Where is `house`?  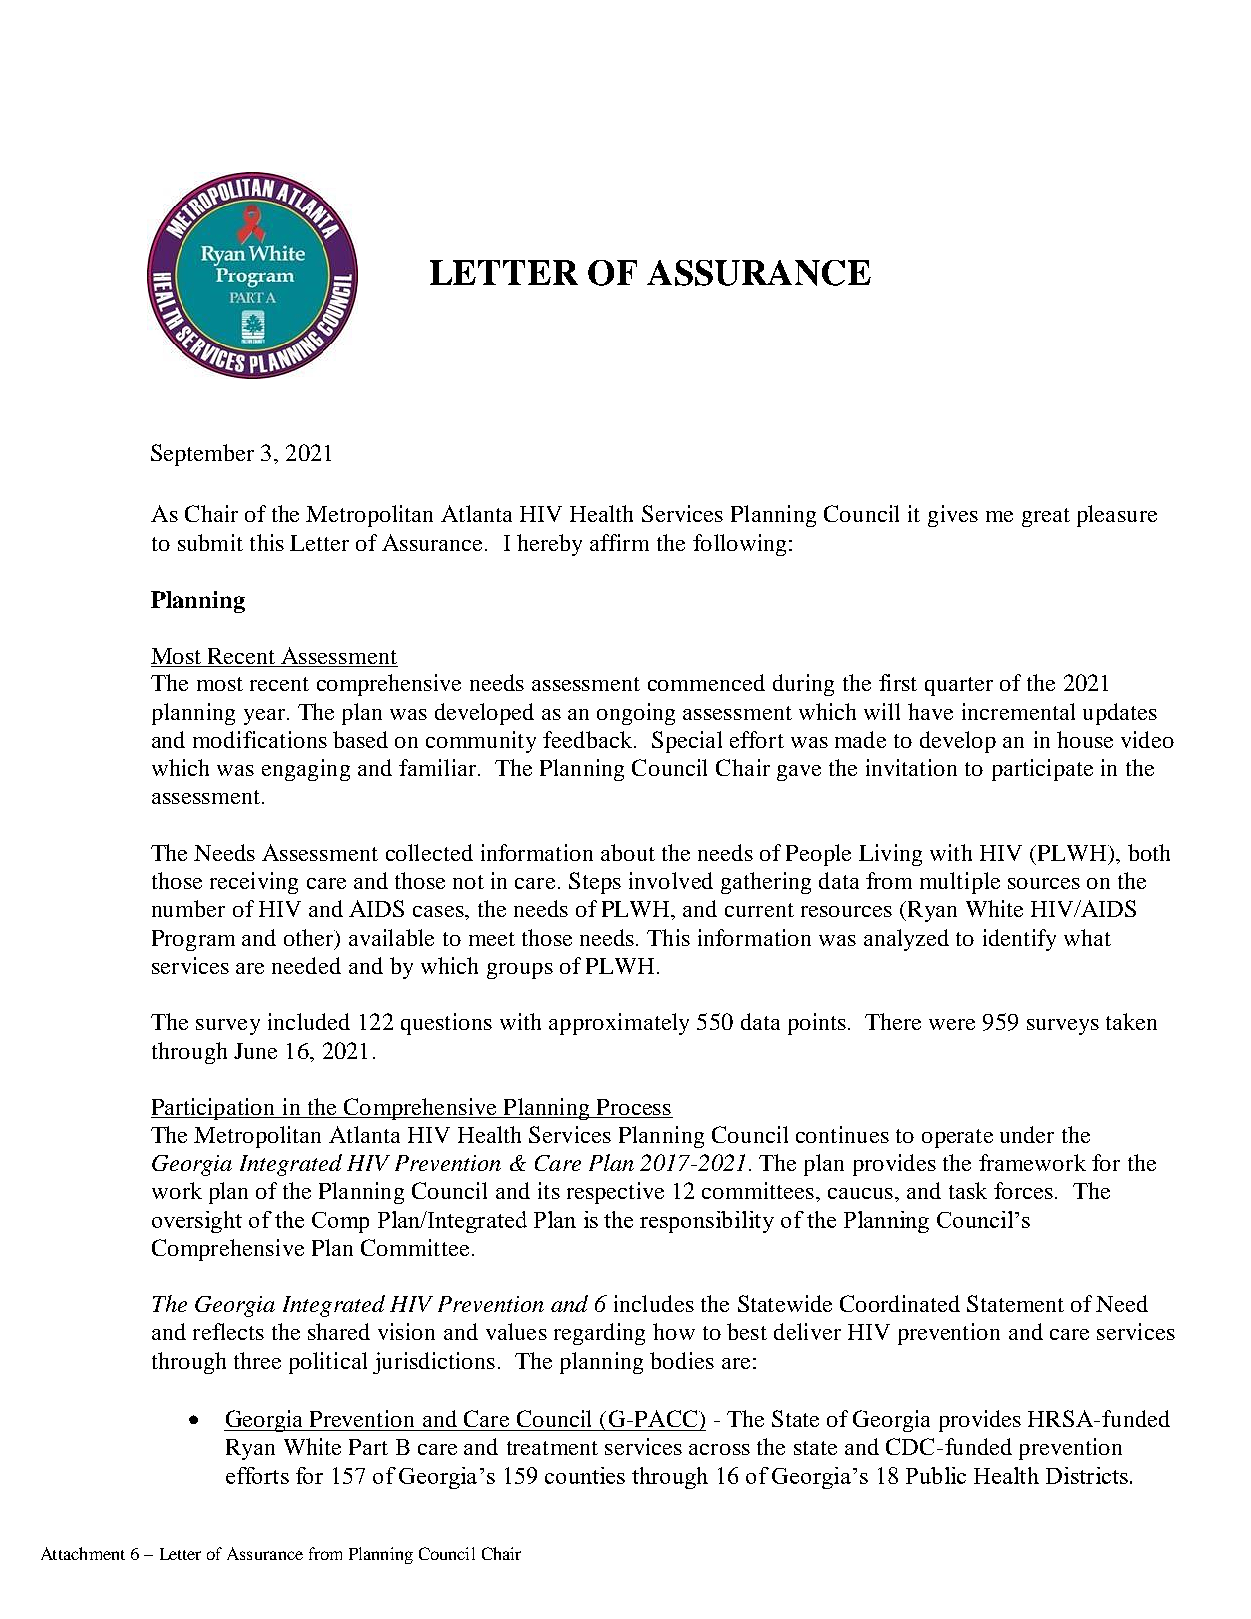
house is located at coordinates (1085, 739).
